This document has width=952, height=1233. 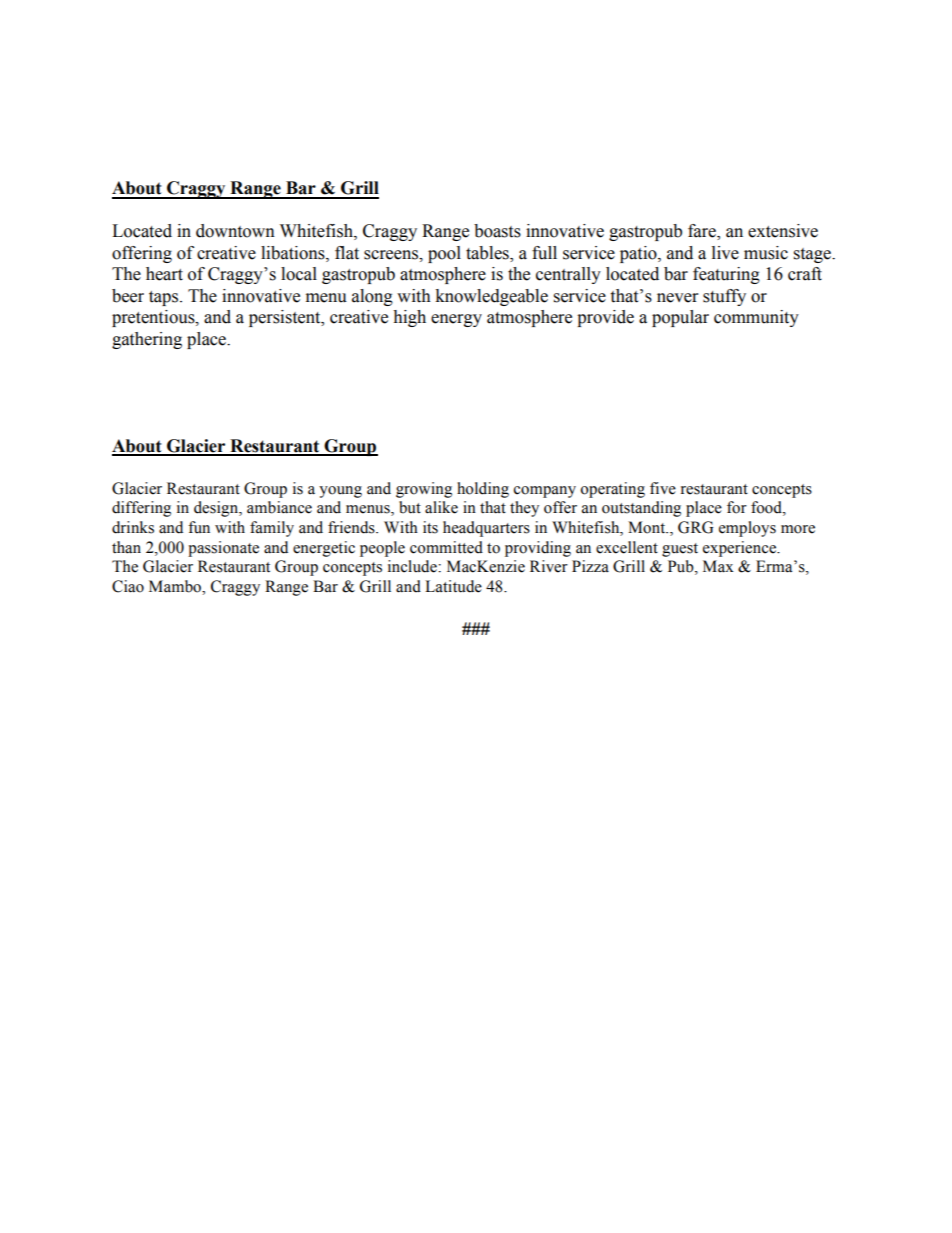 I want to click on gathering, so click(x=147, y=340).
